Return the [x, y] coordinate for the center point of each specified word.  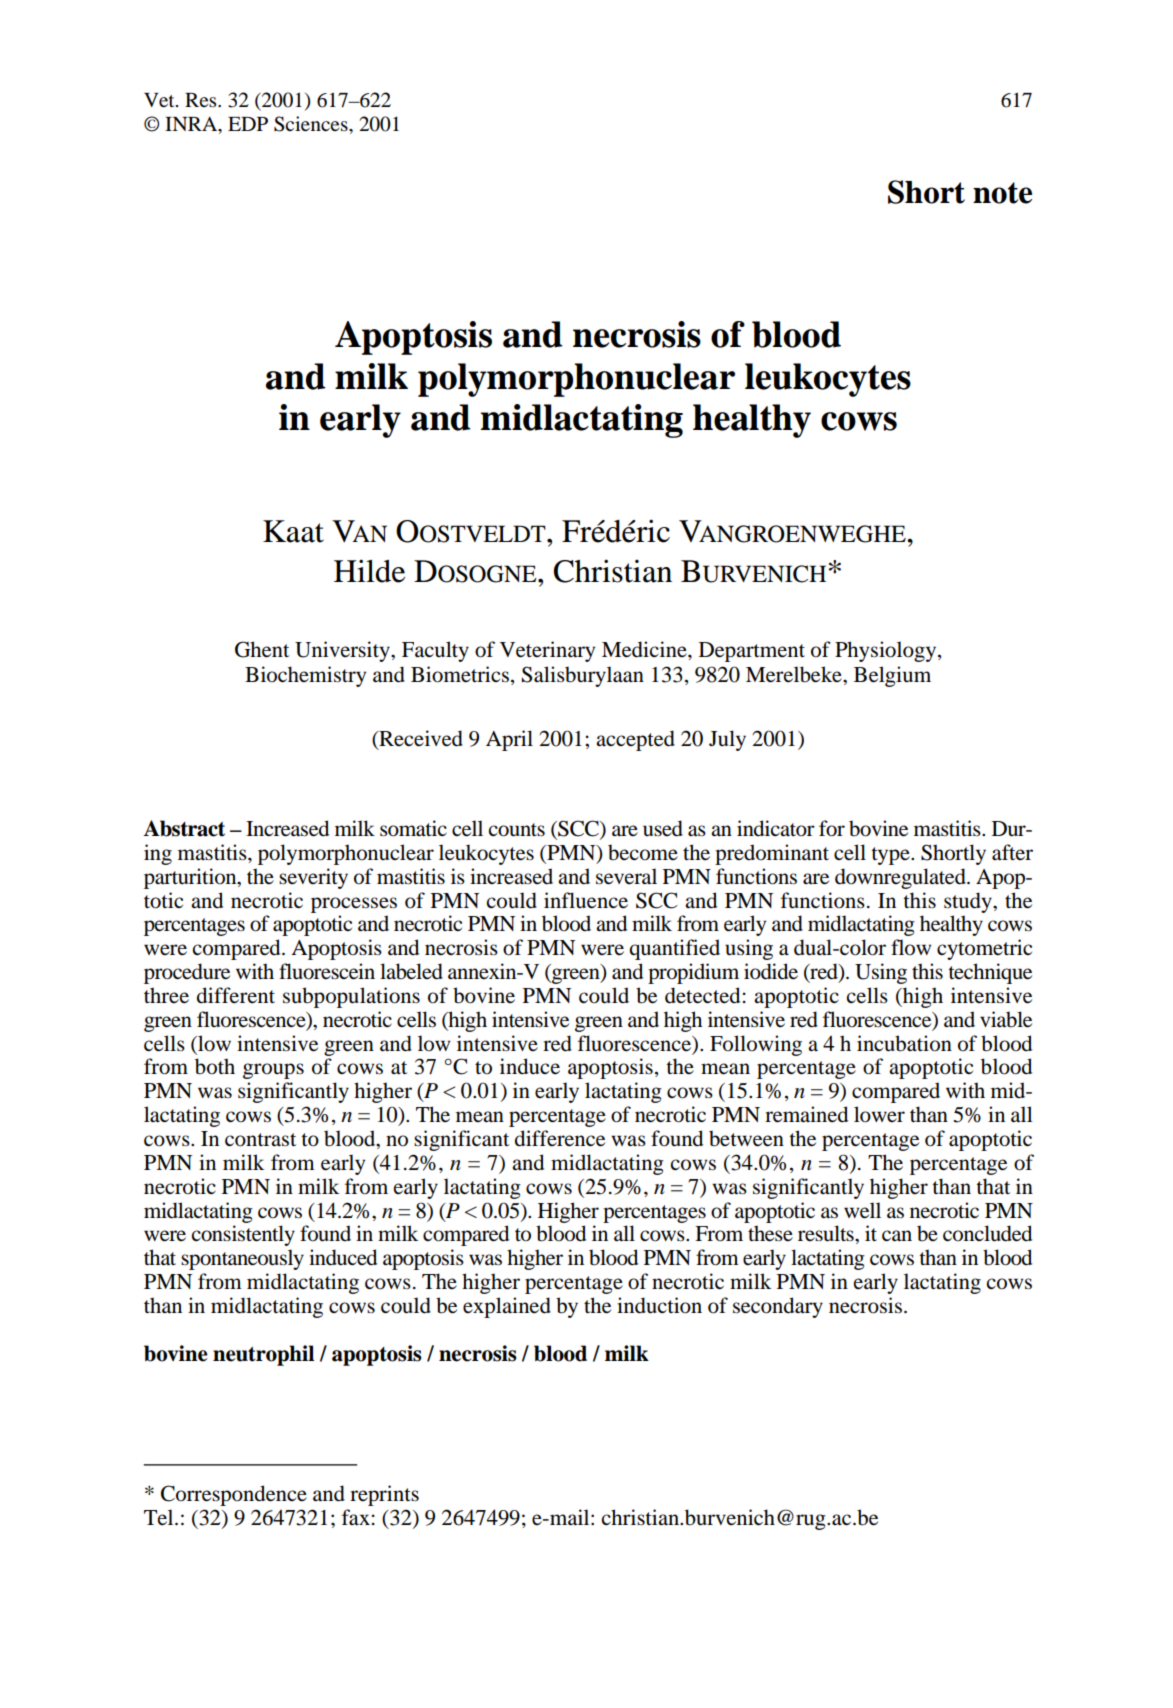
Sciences [312, 124]
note [1002, 193]
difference [560, 1138]
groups [273, 1071]
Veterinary [547, 651]
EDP [248, 124]
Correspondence [234, 1495]
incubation [904, 1043]
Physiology [887, 651]
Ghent [262, 649]
